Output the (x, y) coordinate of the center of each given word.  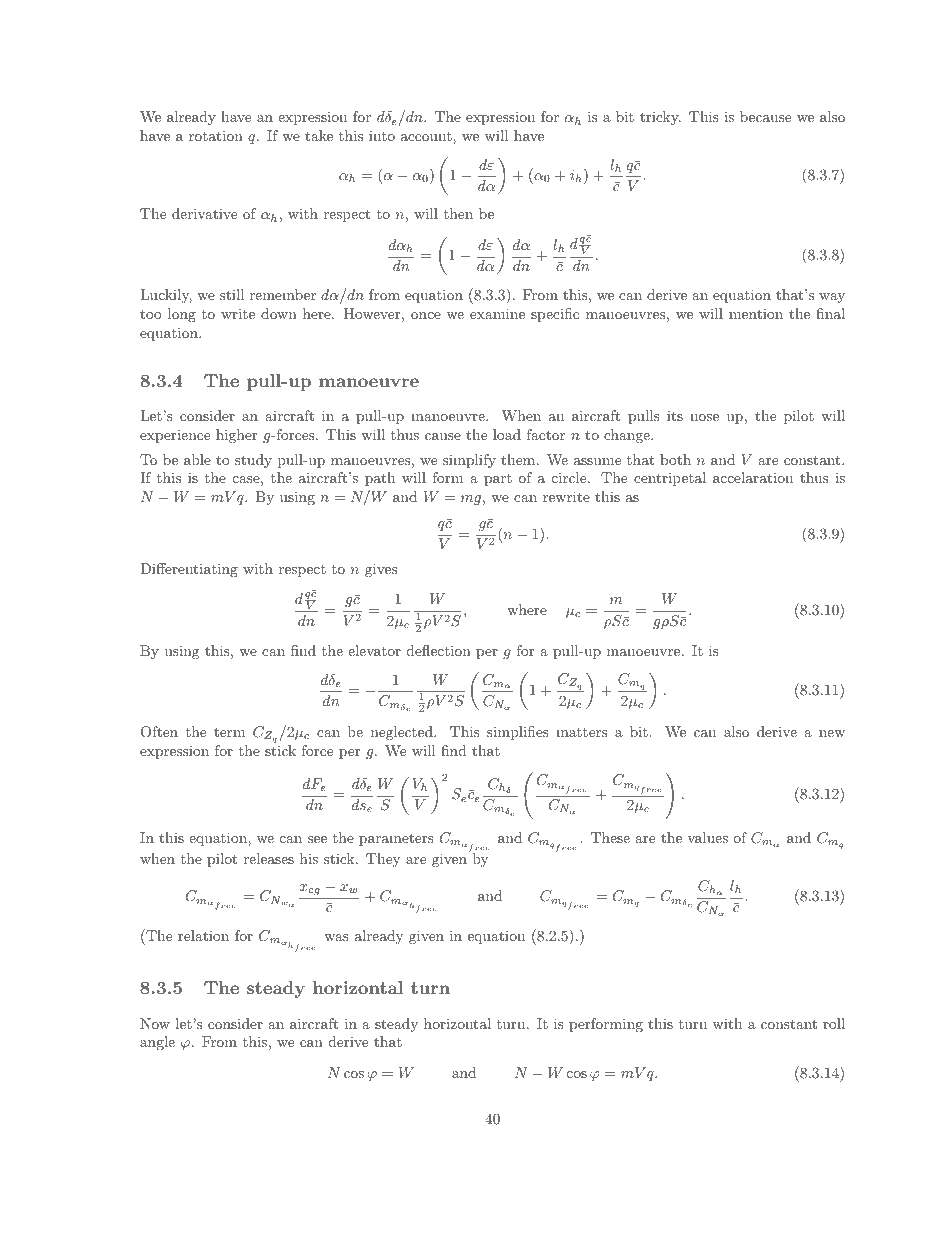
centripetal (670, 479)
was (336, 937)
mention (756, 313)
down (279, 313)
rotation (216, 135)
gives (381, 570)
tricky (660, 118)
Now (155, 1023)
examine (497, 313)
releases (269, 858)
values (707, 837)
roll (834, 1023)
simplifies (518, 733)
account (427, 136)
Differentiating (189, 570)
